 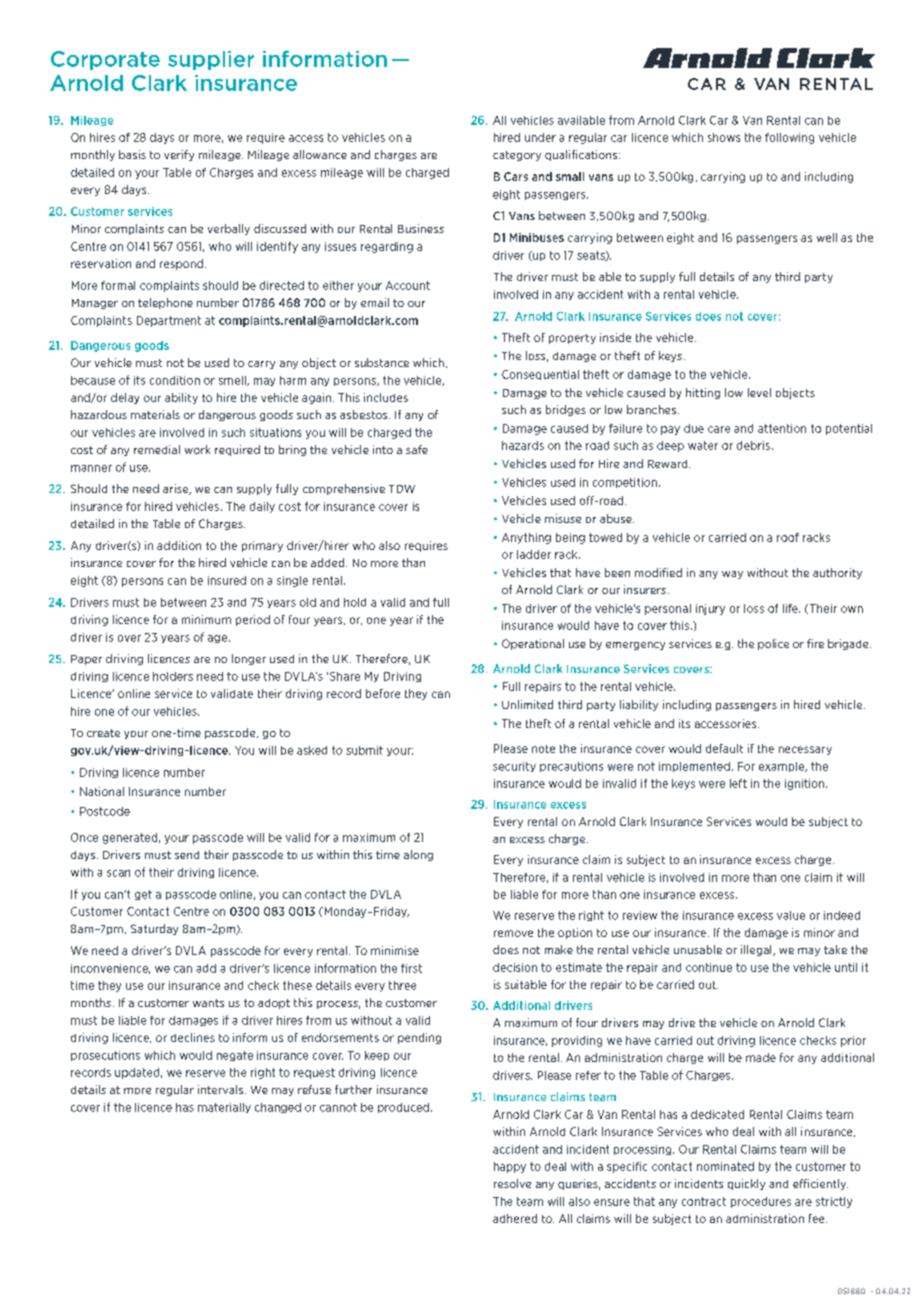 What do you see at coordinates (540, 137) in the page?
I see `under` at bounding box center [540, 137].
